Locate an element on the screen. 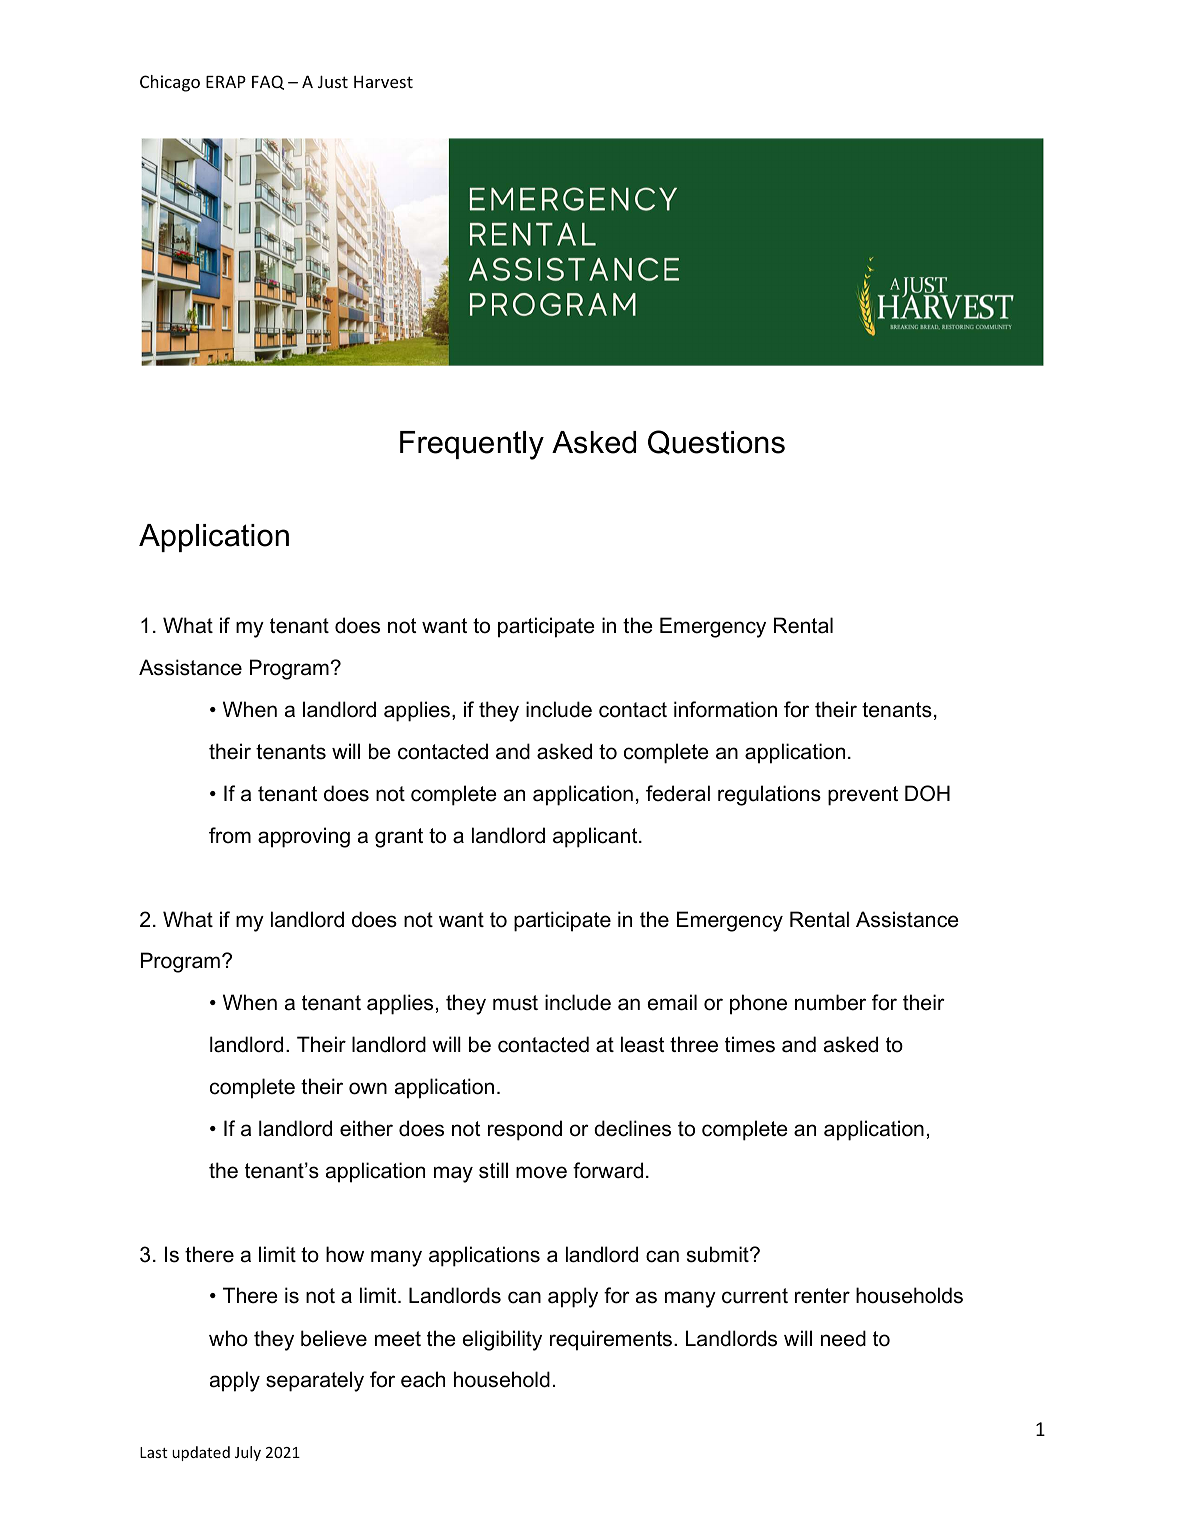  FAQ is located at coordinates (268, 82).
